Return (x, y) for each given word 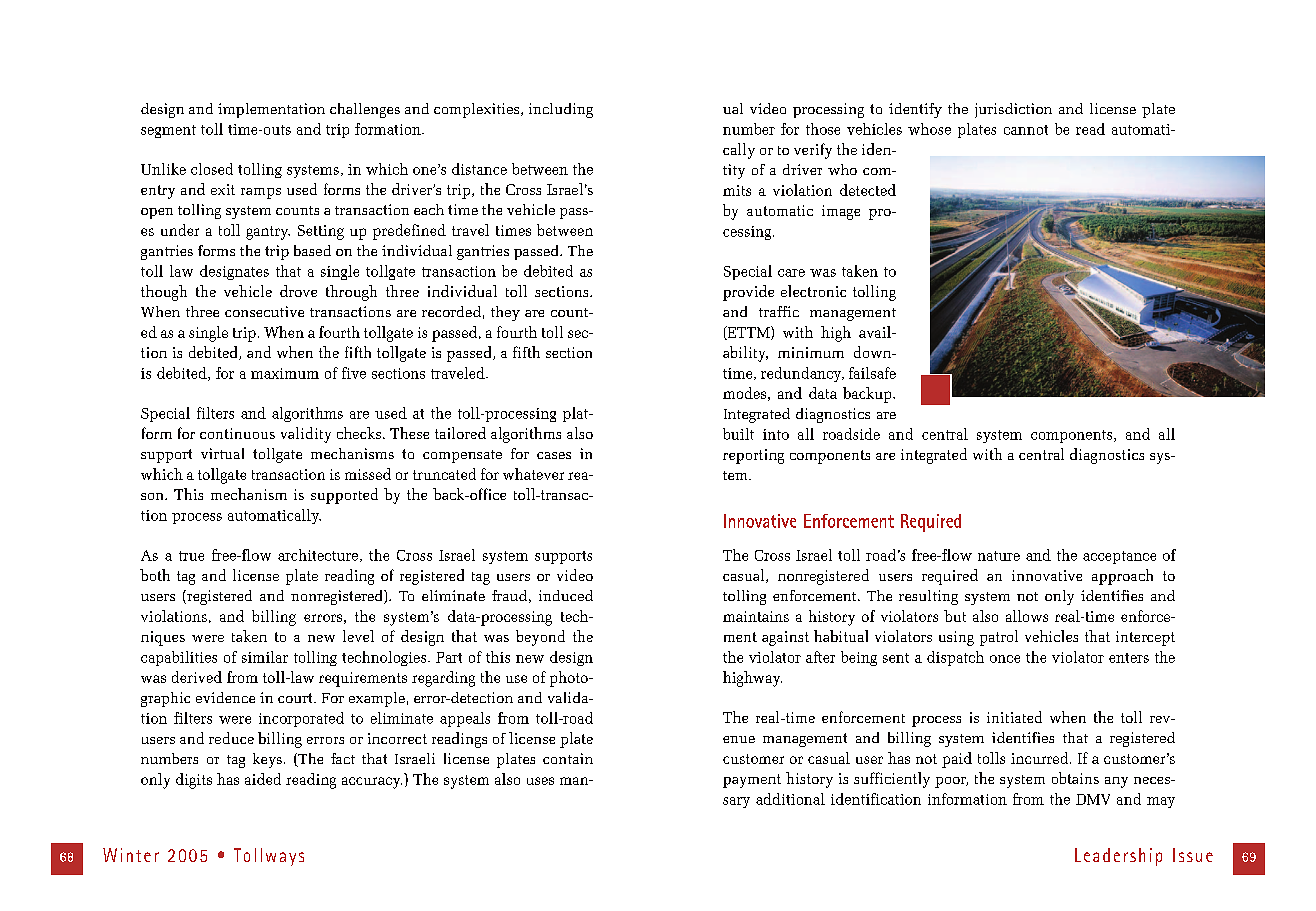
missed (368, 474)
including (561, 110)
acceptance (1119, 557)
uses (540, 781)
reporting (753, 456)
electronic (813, 291)
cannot (1026, 130)
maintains (756, 616)
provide (748, 293)
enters (1129, 658)
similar (265, 657)
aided (263, 779)
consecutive (264, 311)
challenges (365, 110)
